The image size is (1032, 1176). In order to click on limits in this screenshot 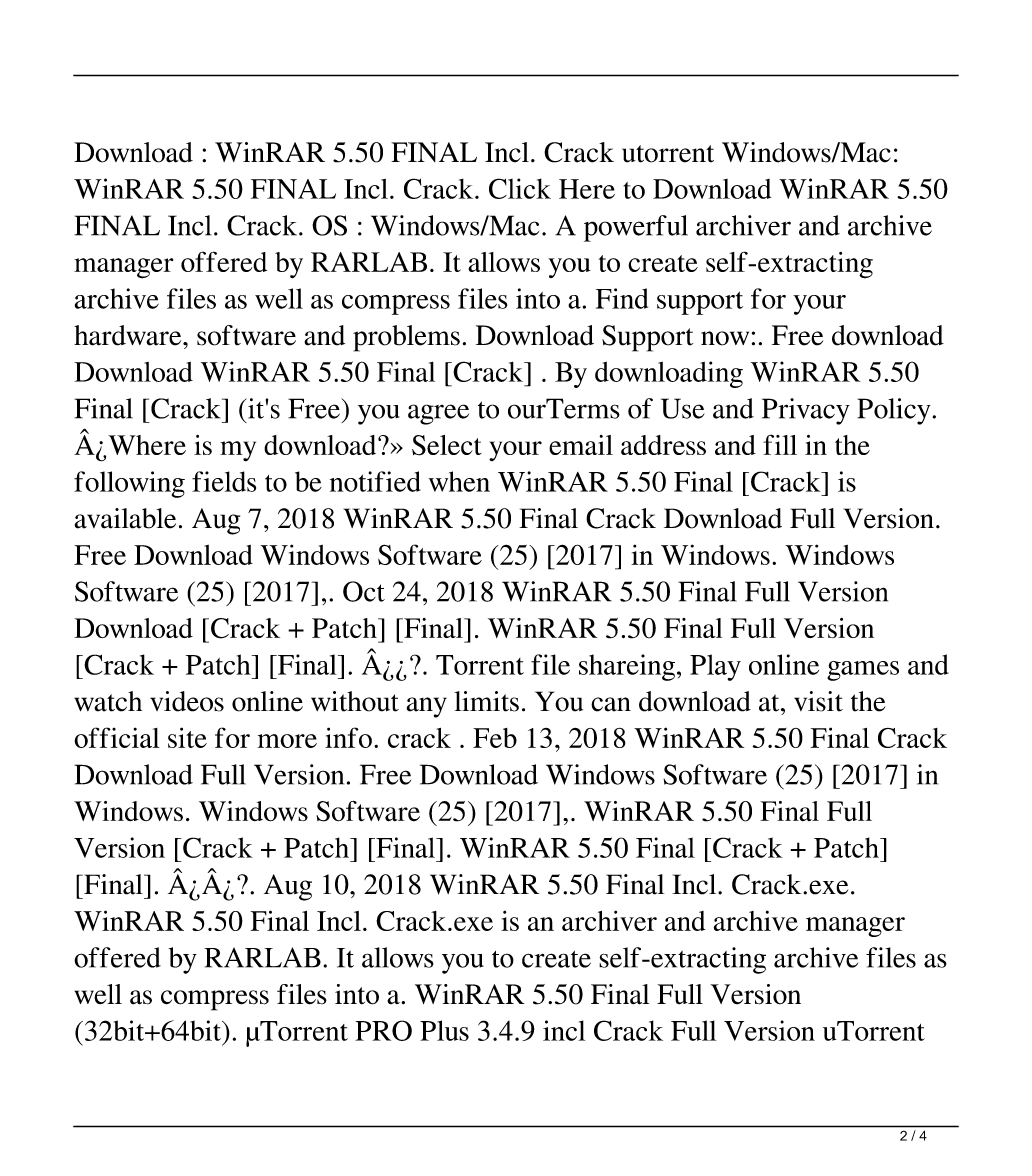, I will do `click(486, 701)`.
